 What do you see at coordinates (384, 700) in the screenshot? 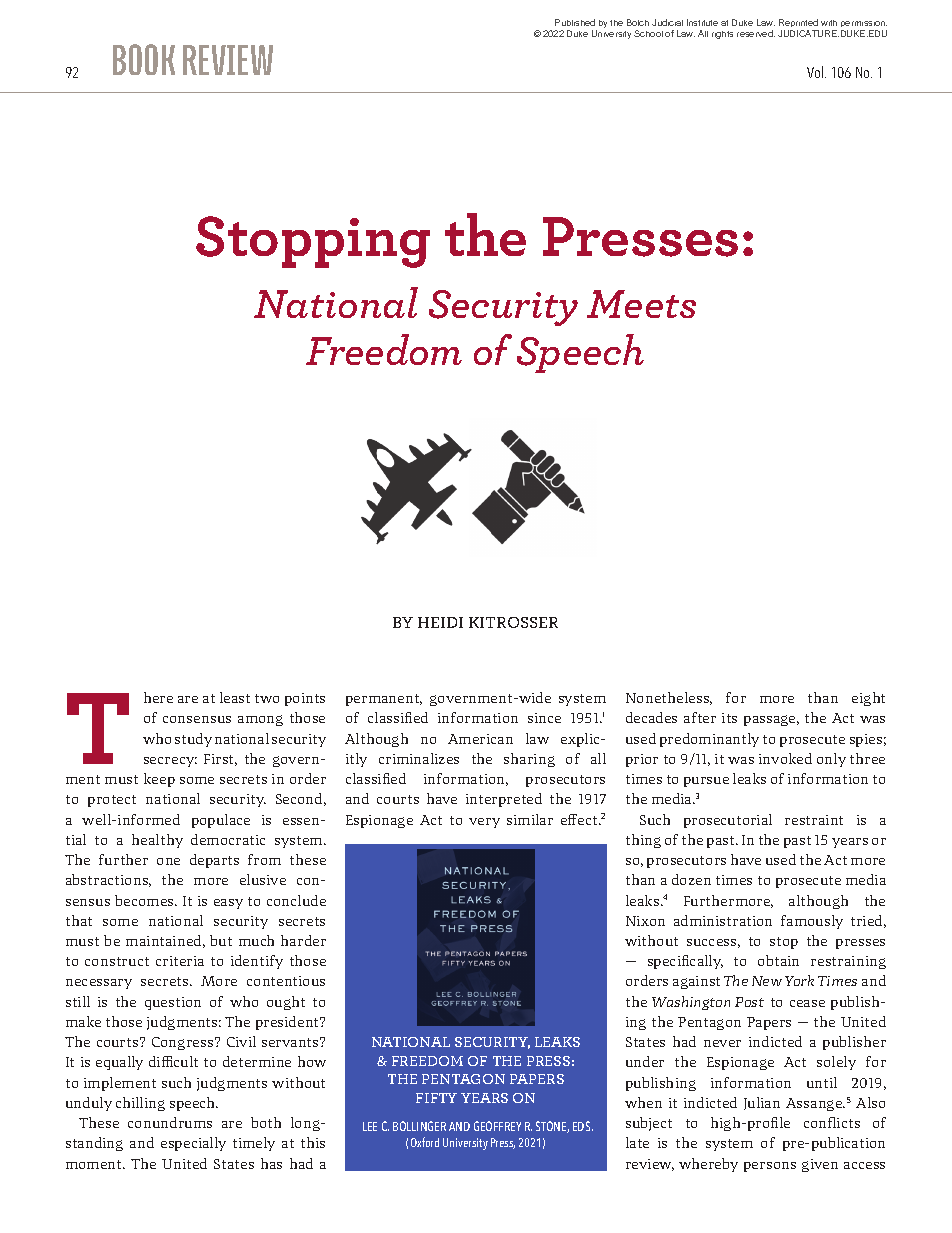
I see `permanent` at bounding box center [384, 700].
